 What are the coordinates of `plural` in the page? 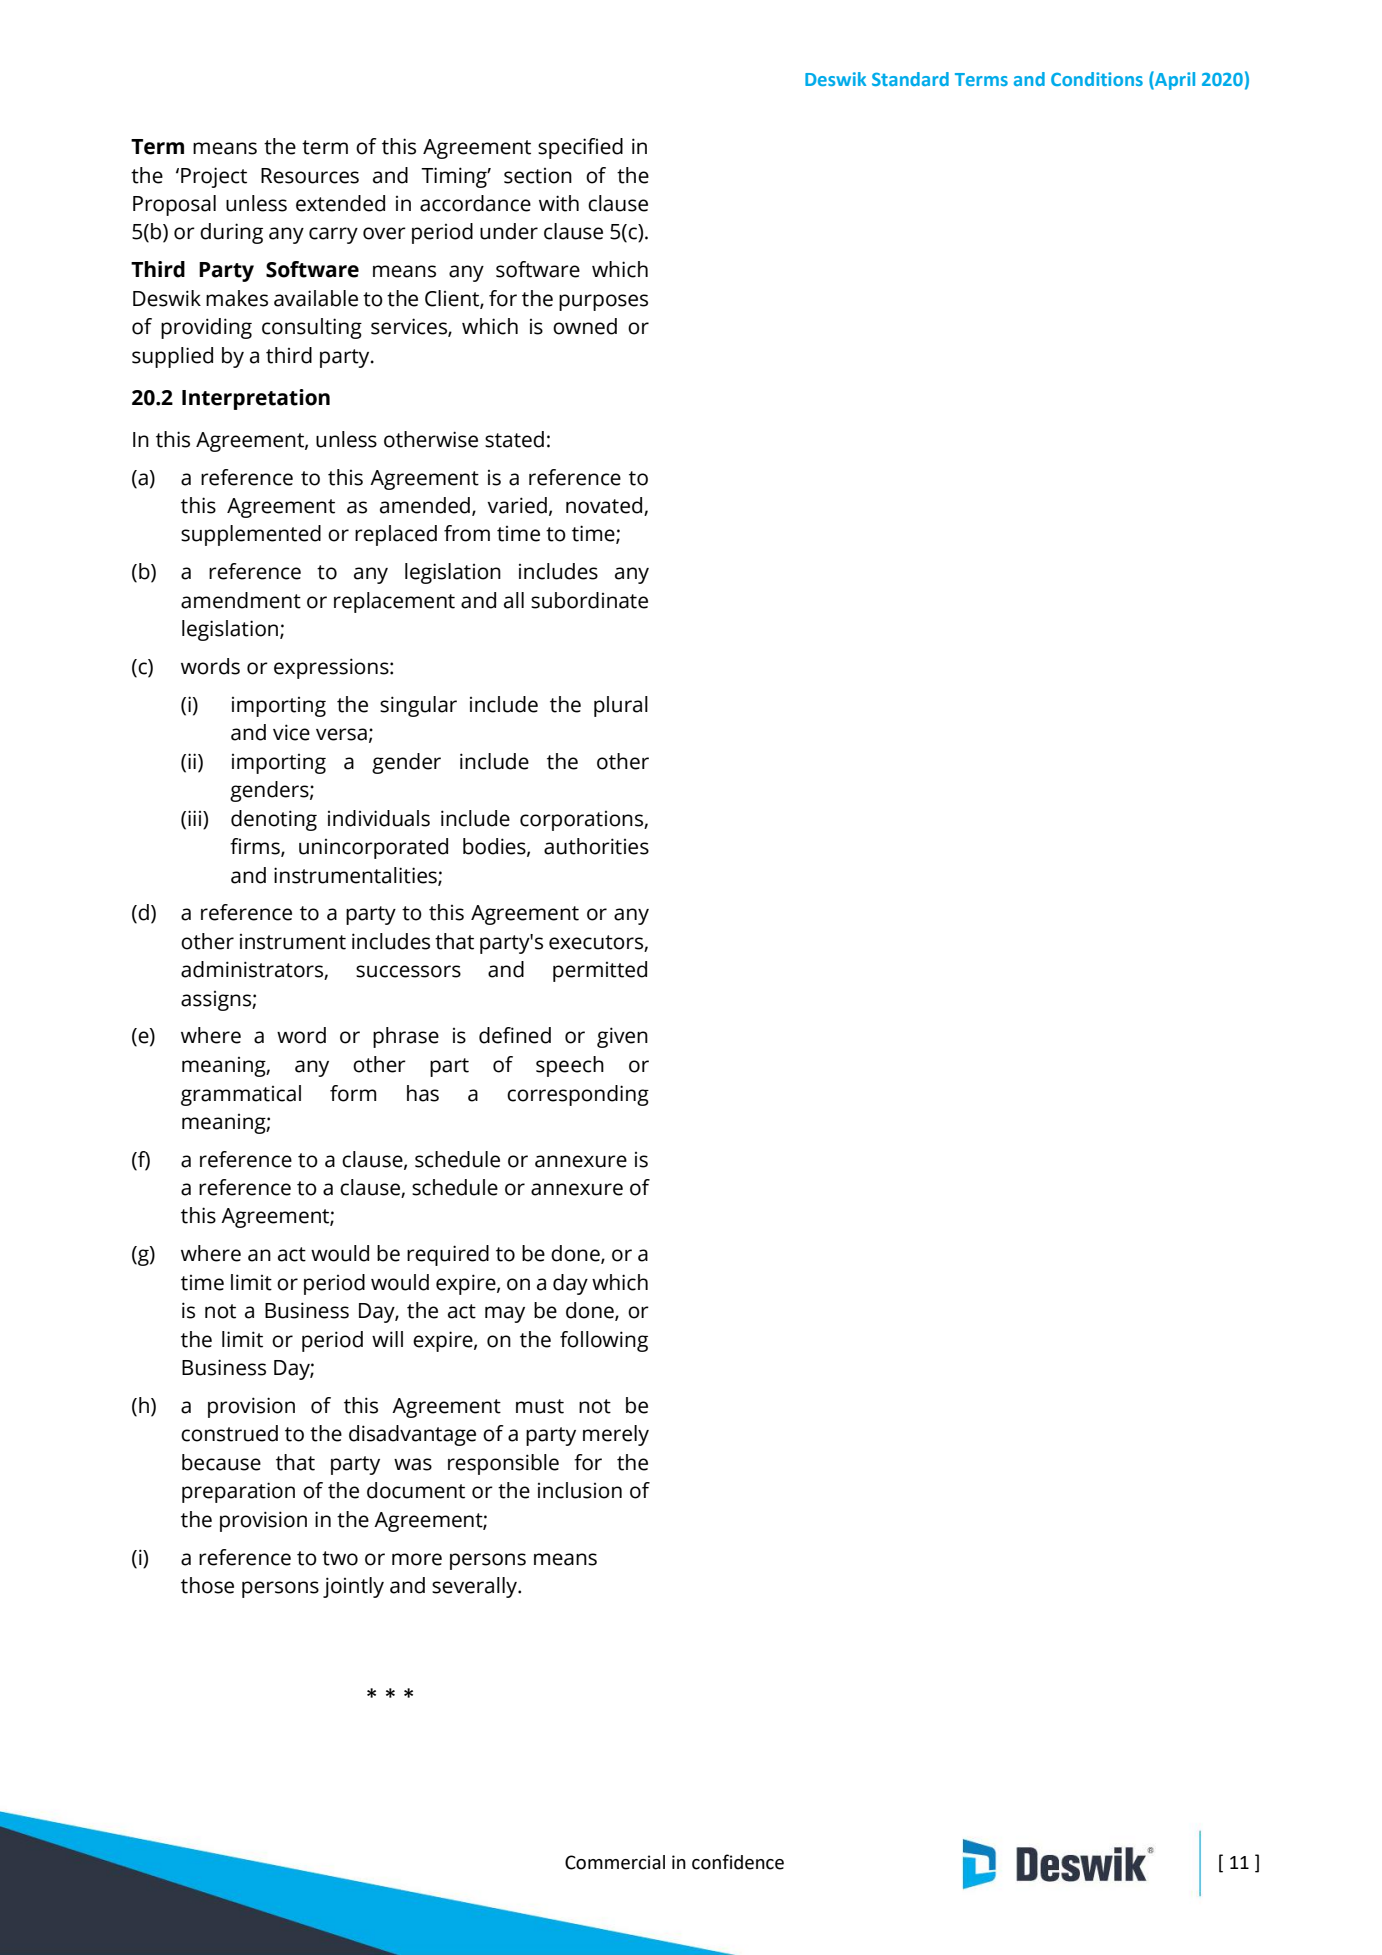 It's located at (621, 706).
